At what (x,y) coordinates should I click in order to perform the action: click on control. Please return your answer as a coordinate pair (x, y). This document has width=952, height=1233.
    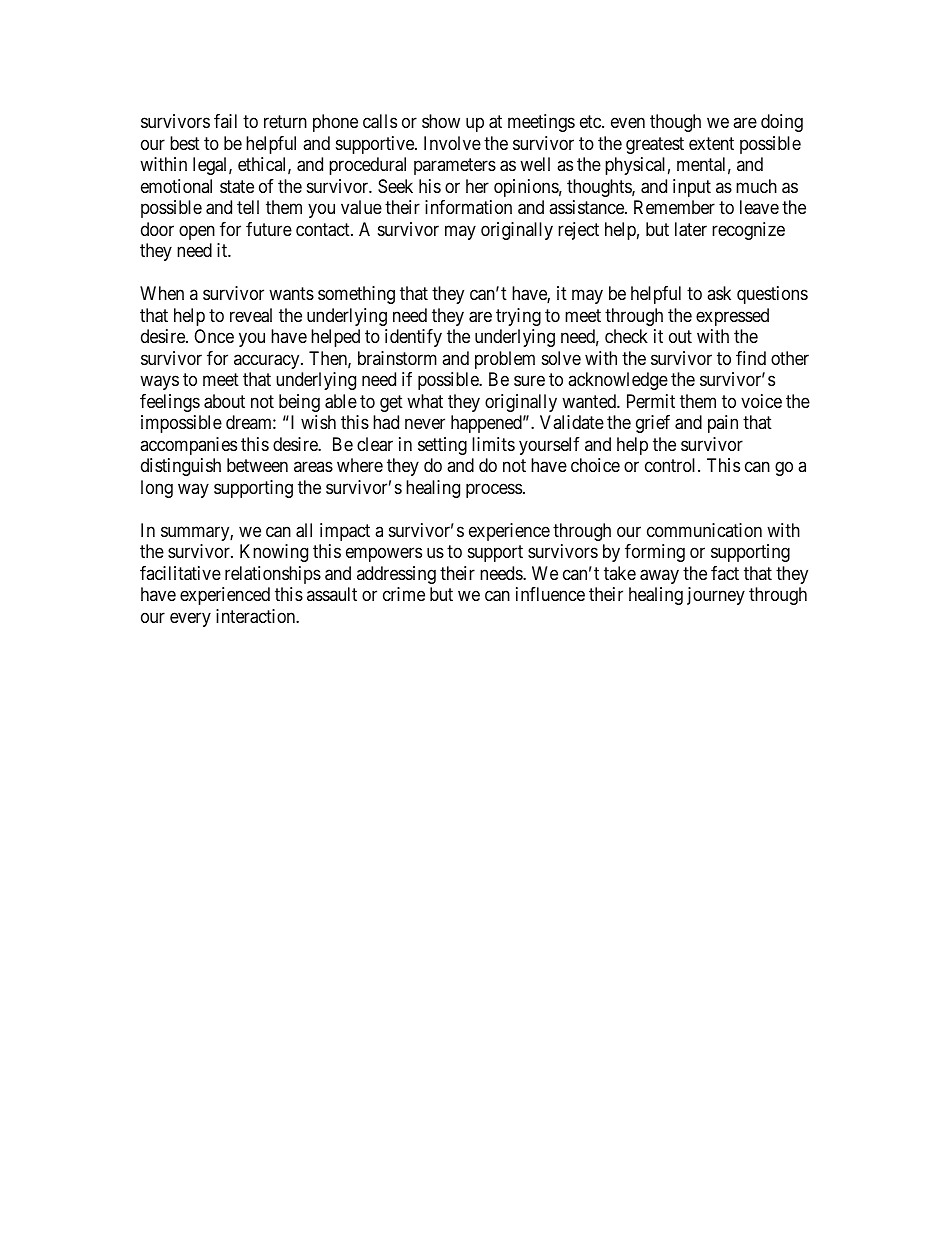
    Looking at the image, I should click on (672, 465).
